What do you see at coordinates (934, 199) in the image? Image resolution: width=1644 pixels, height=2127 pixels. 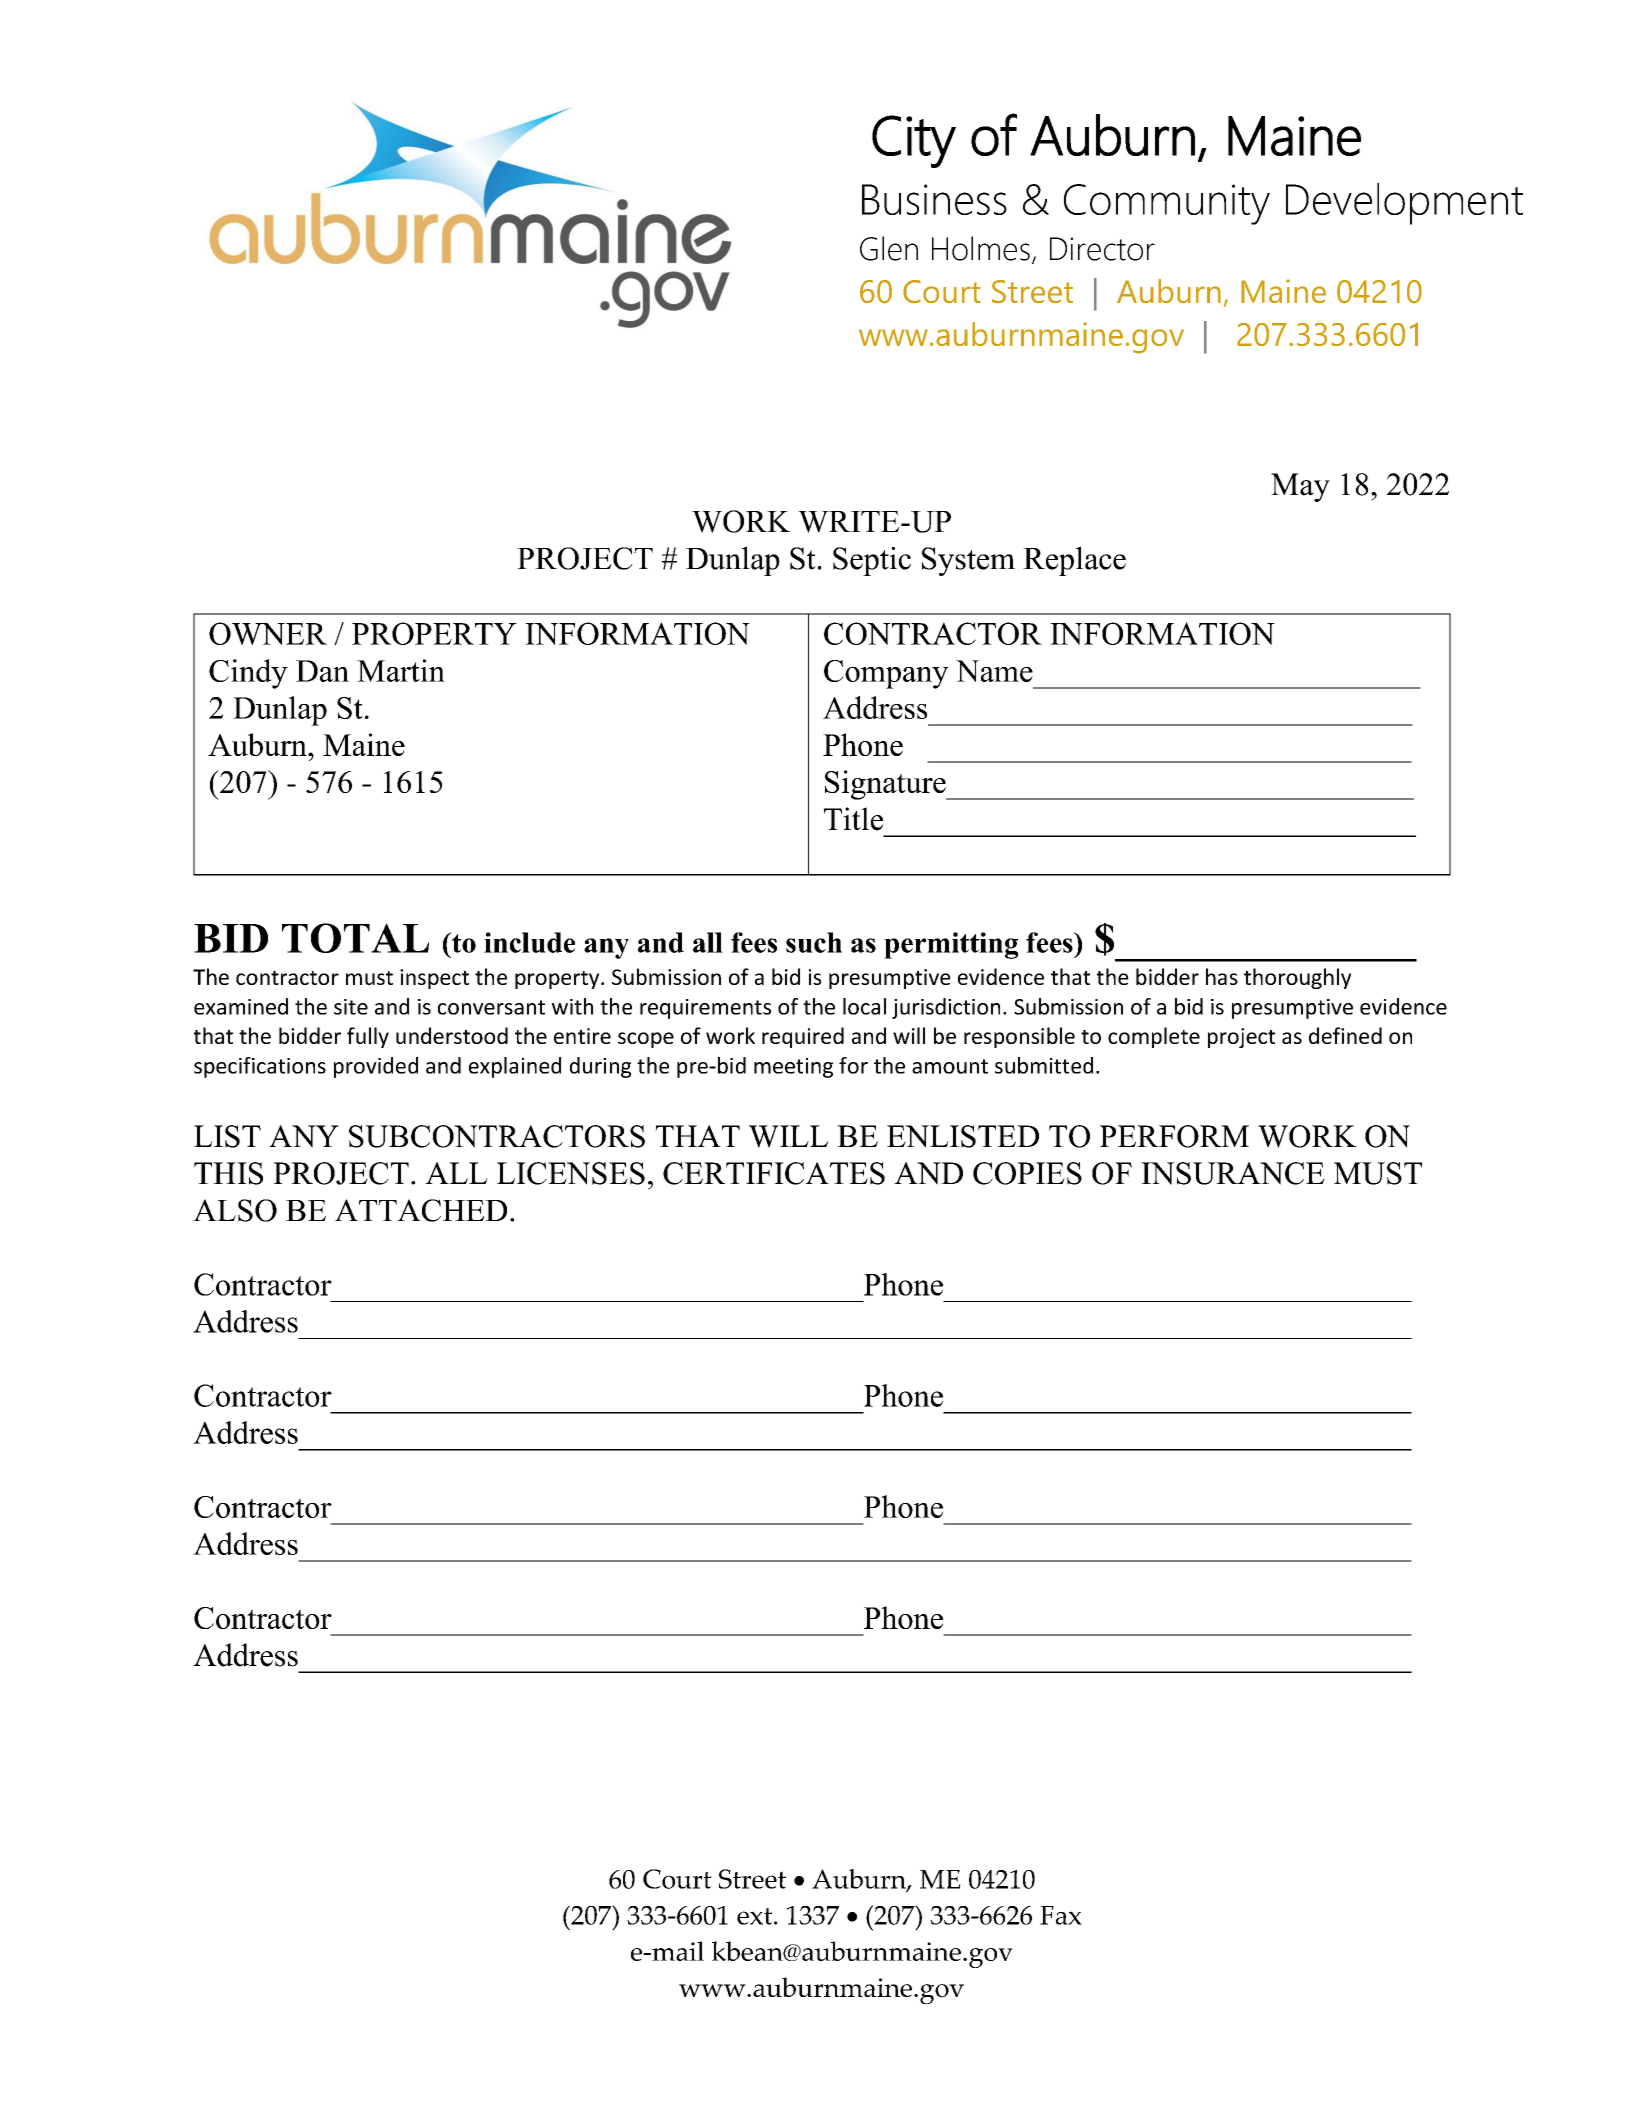 I see `Business` at bounding box center [934, 199].
